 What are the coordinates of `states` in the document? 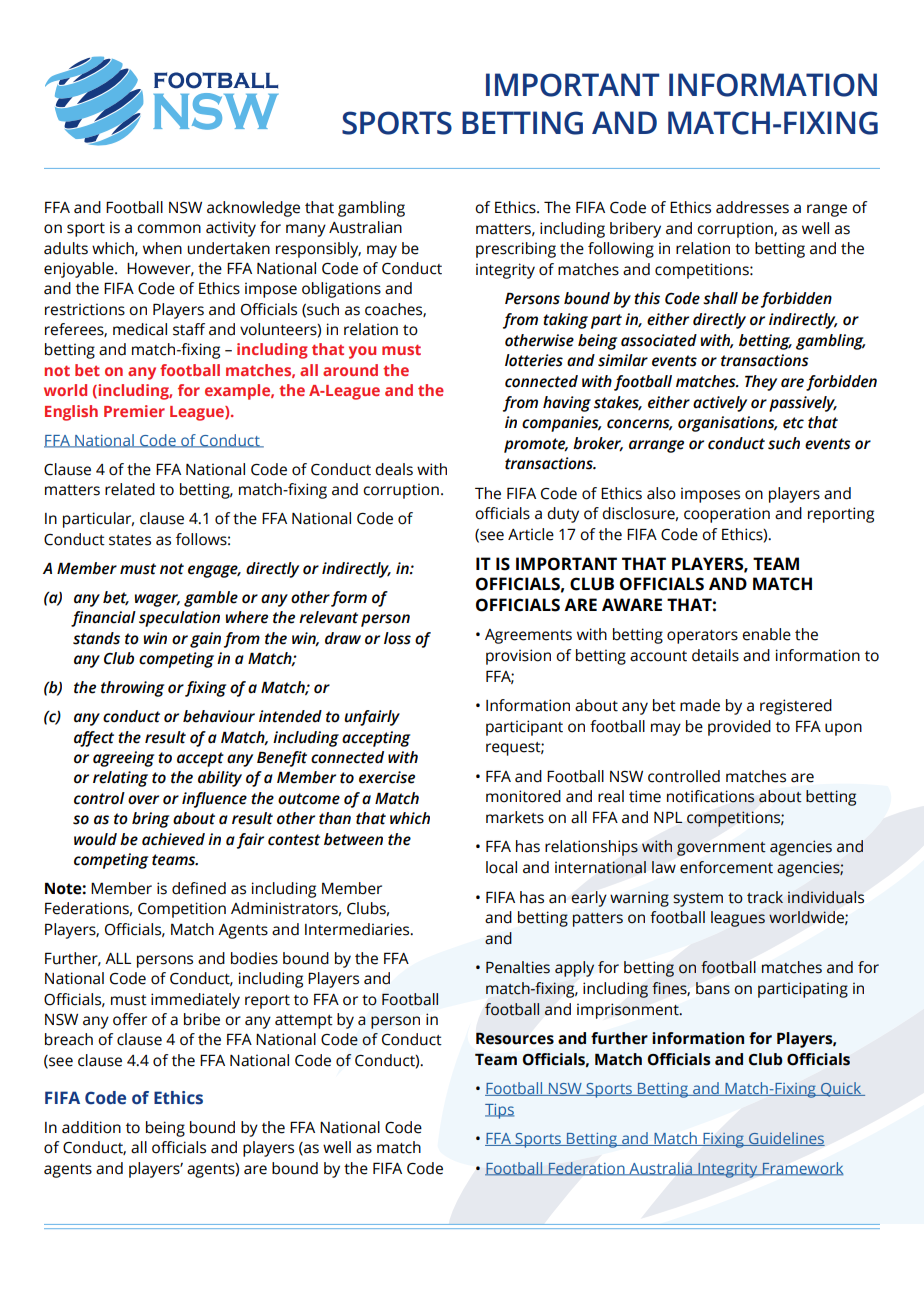 It's located at (130, 540).
